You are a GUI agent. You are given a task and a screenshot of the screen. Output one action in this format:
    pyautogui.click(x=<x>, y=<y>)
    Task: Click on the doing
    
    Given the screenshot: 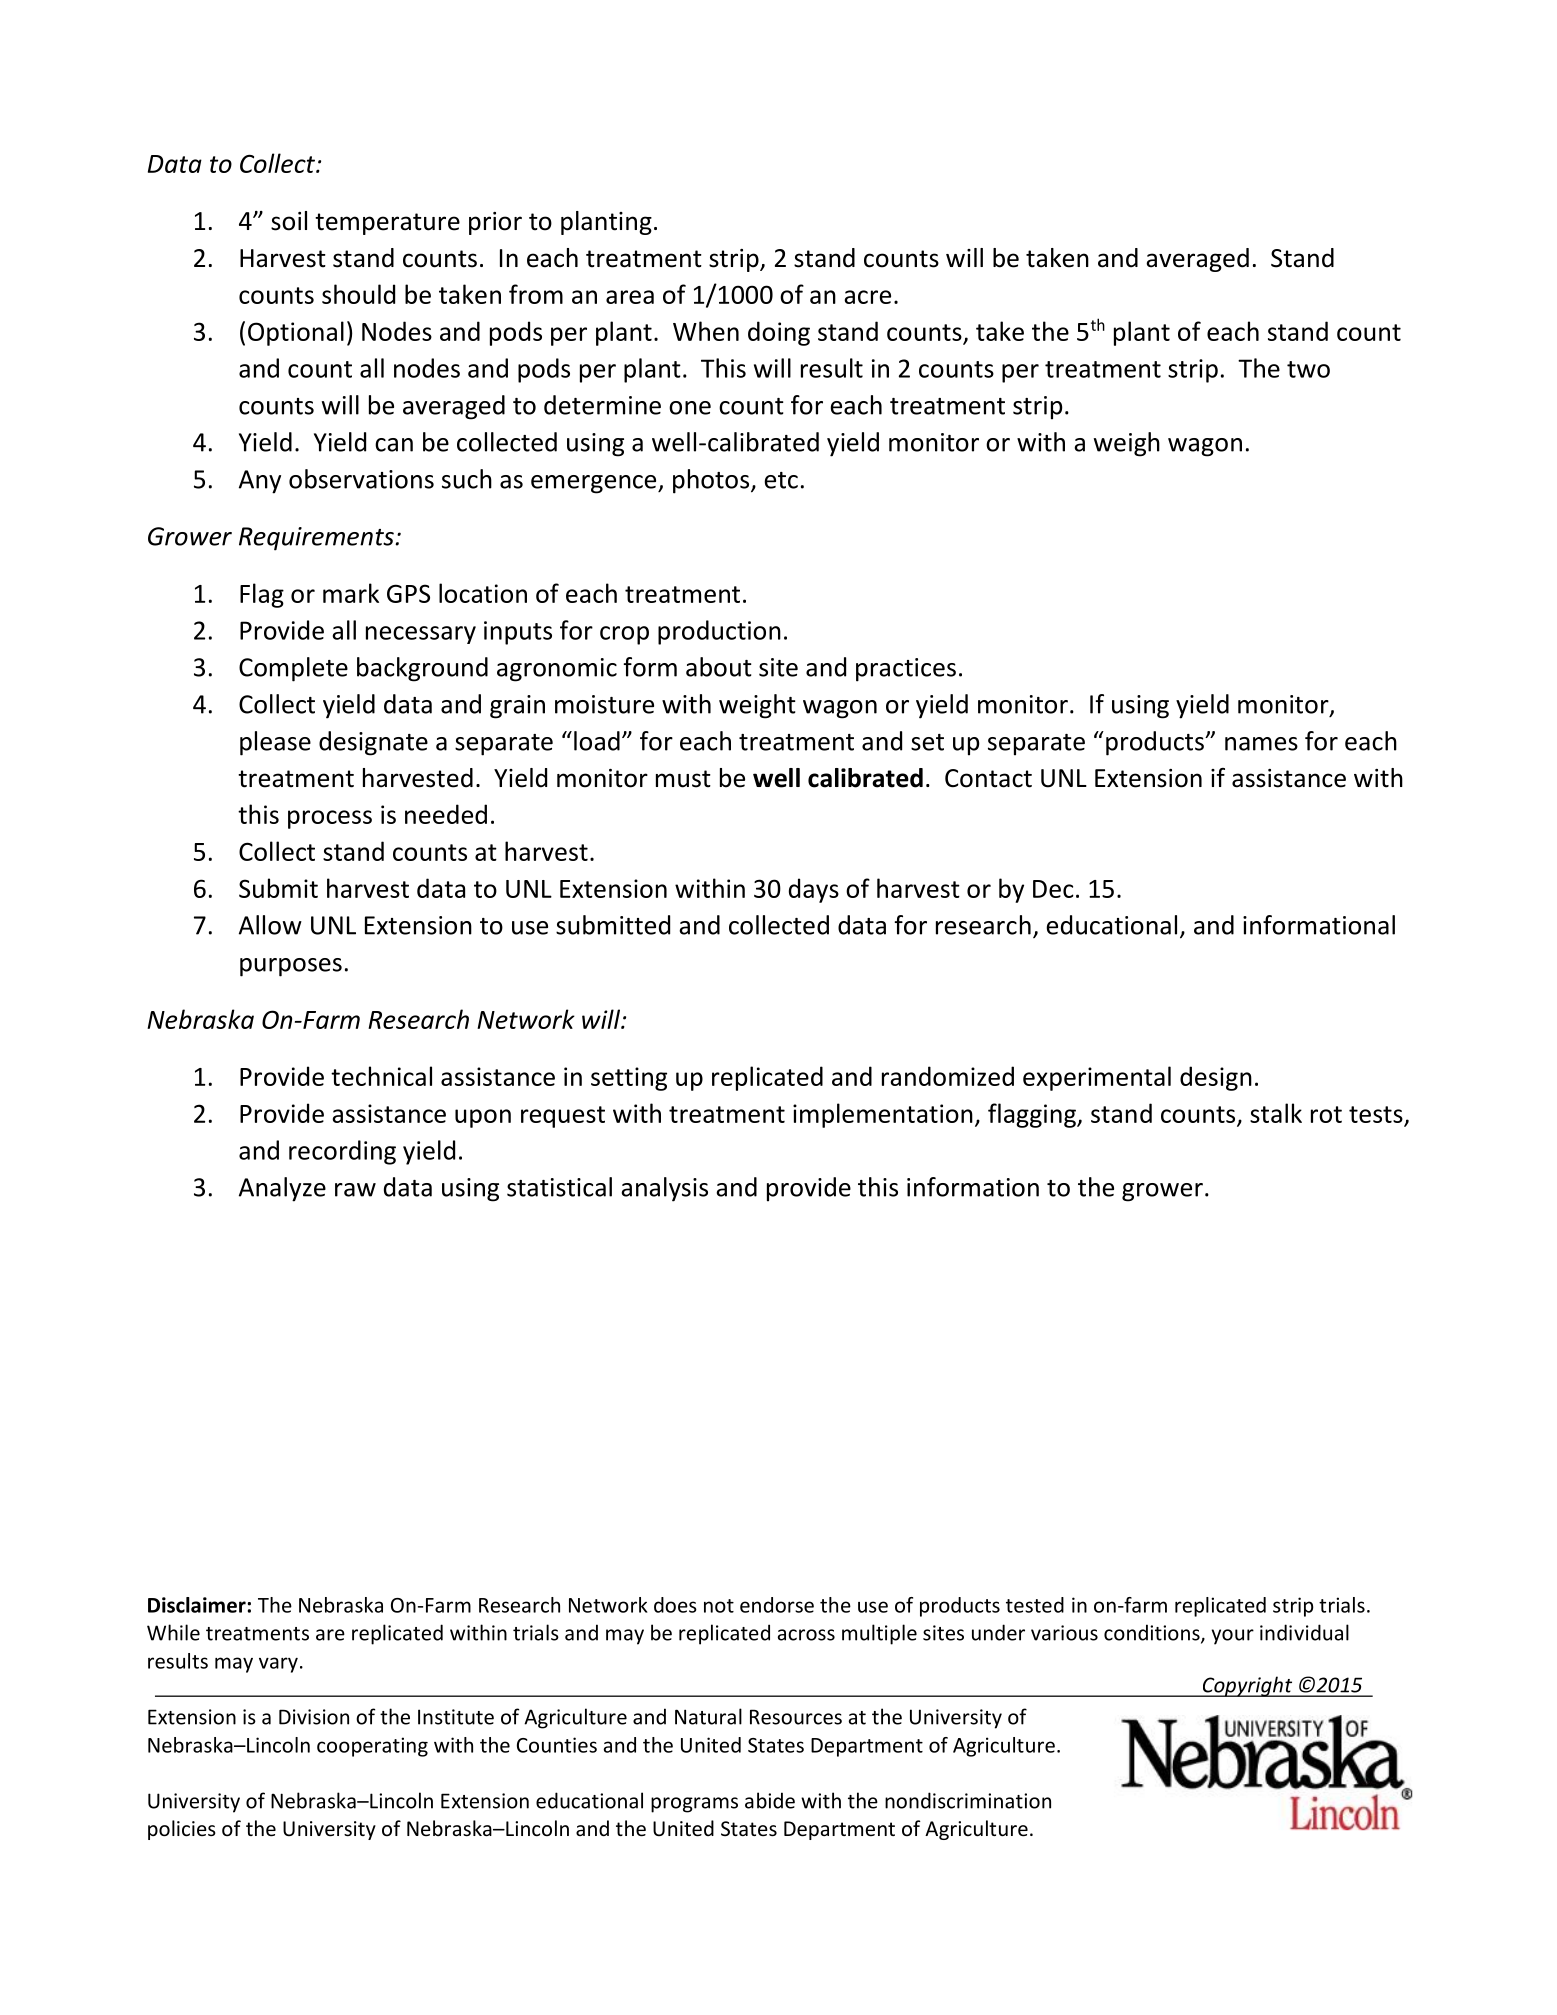 What is the action you would take?
    pyautogui.click(x=779, y=333)
